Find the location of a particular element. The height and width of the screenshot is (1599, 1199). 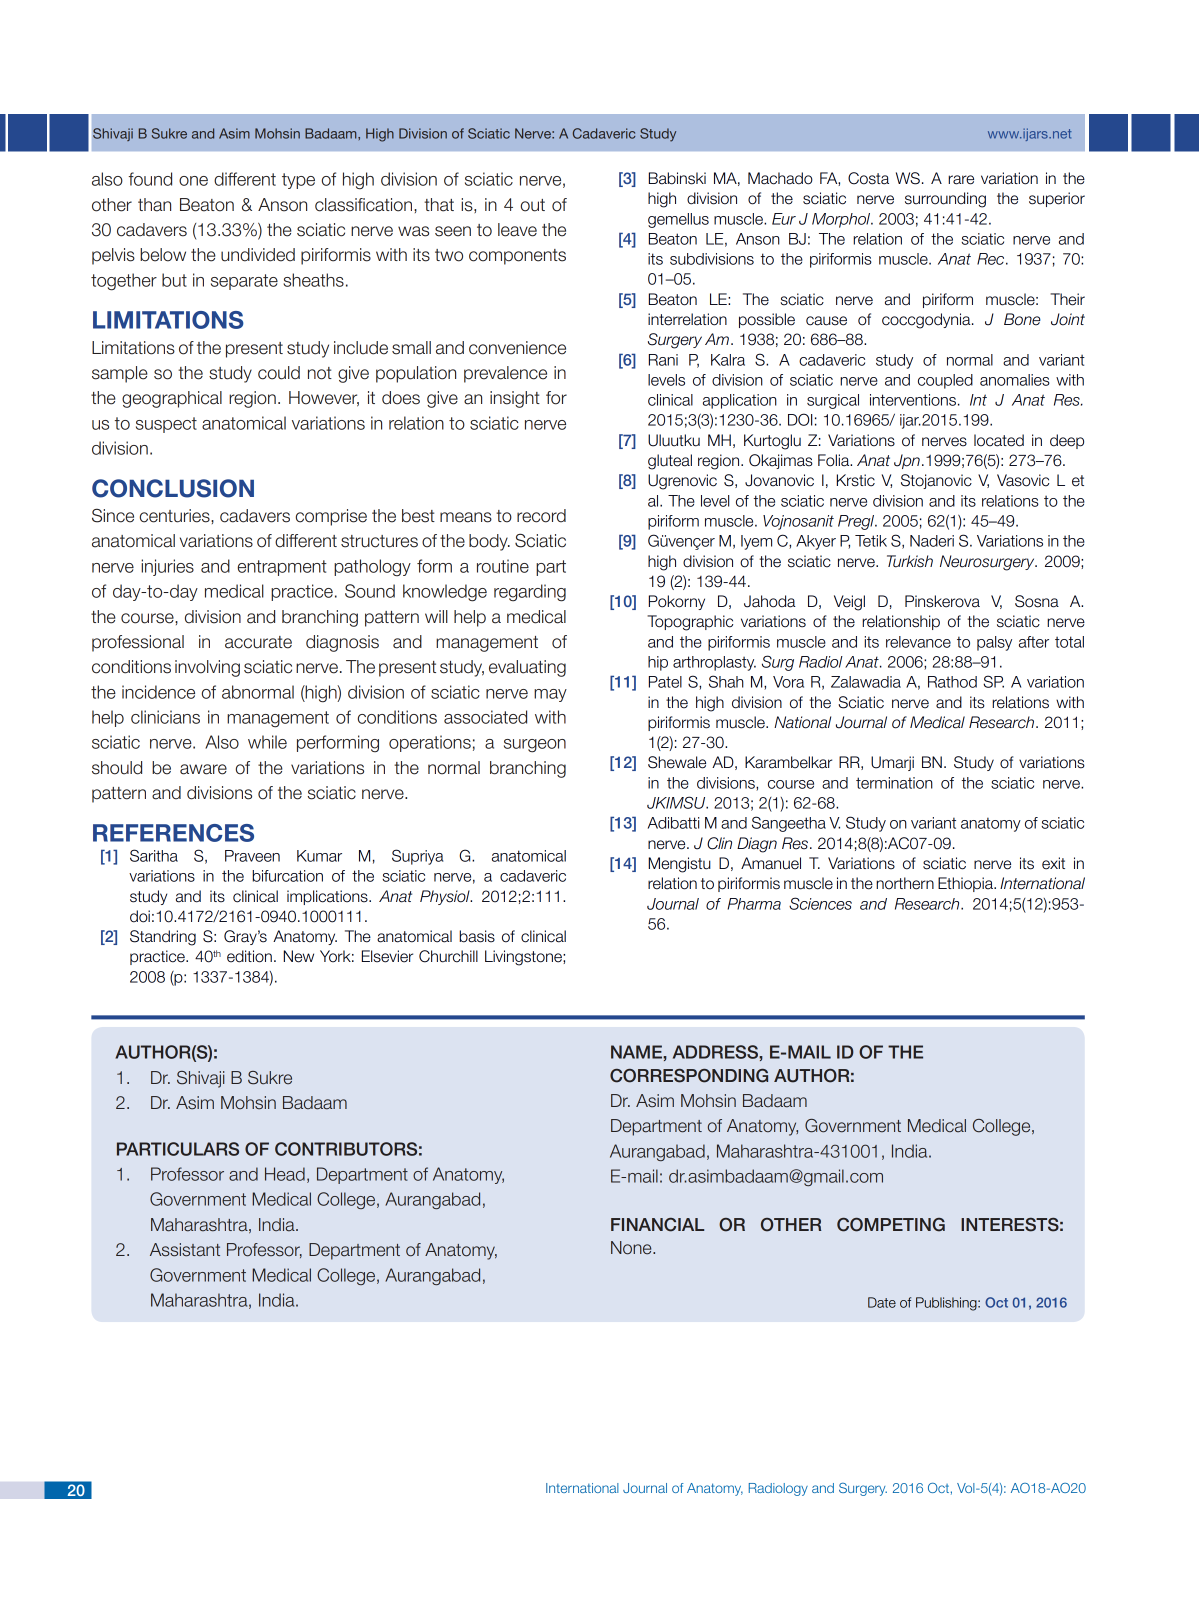

regarding is located at coordinates (530, 593).
